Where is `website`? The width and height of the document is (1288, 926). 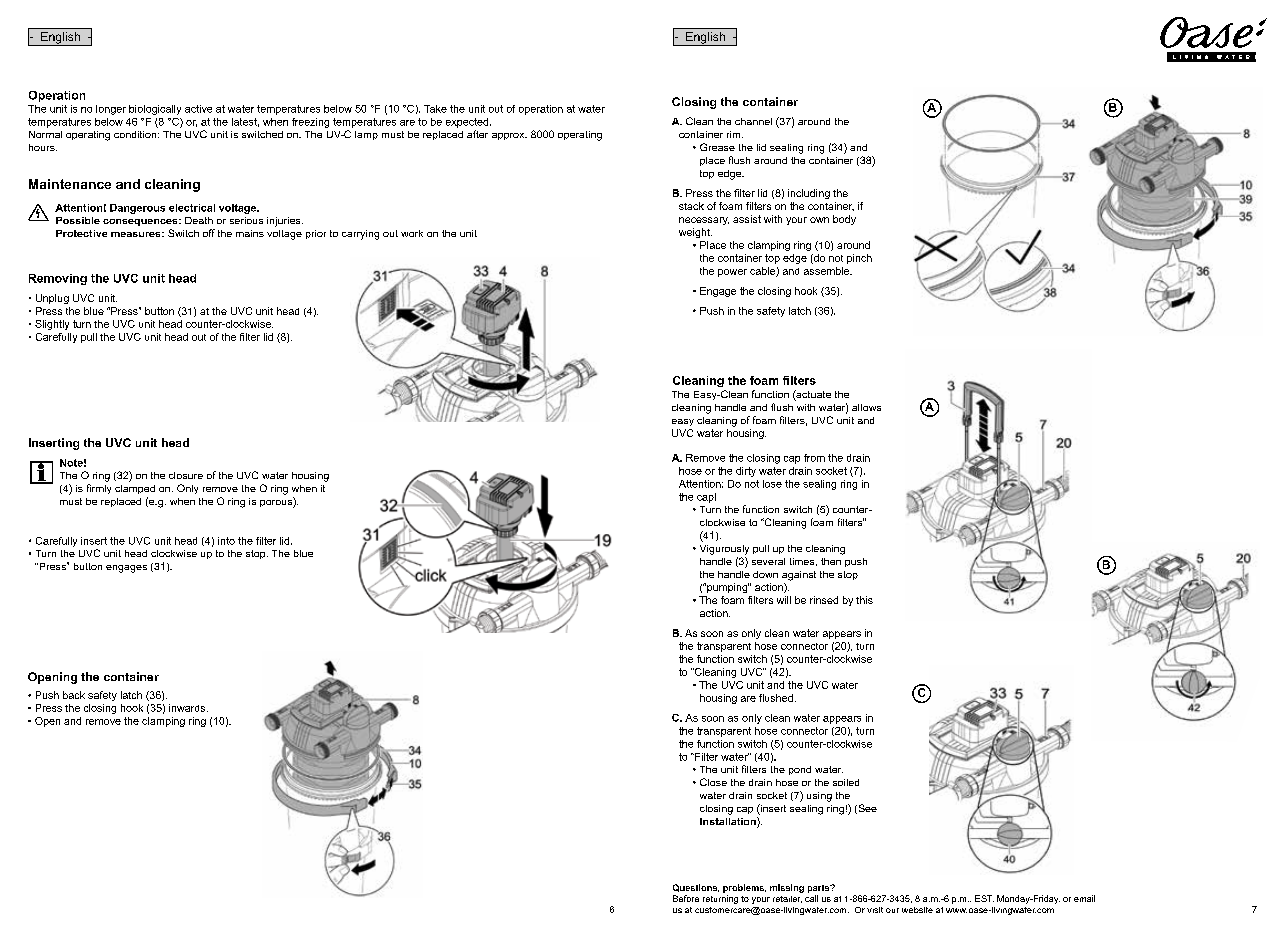
website is located at coordinates (917, 910).
